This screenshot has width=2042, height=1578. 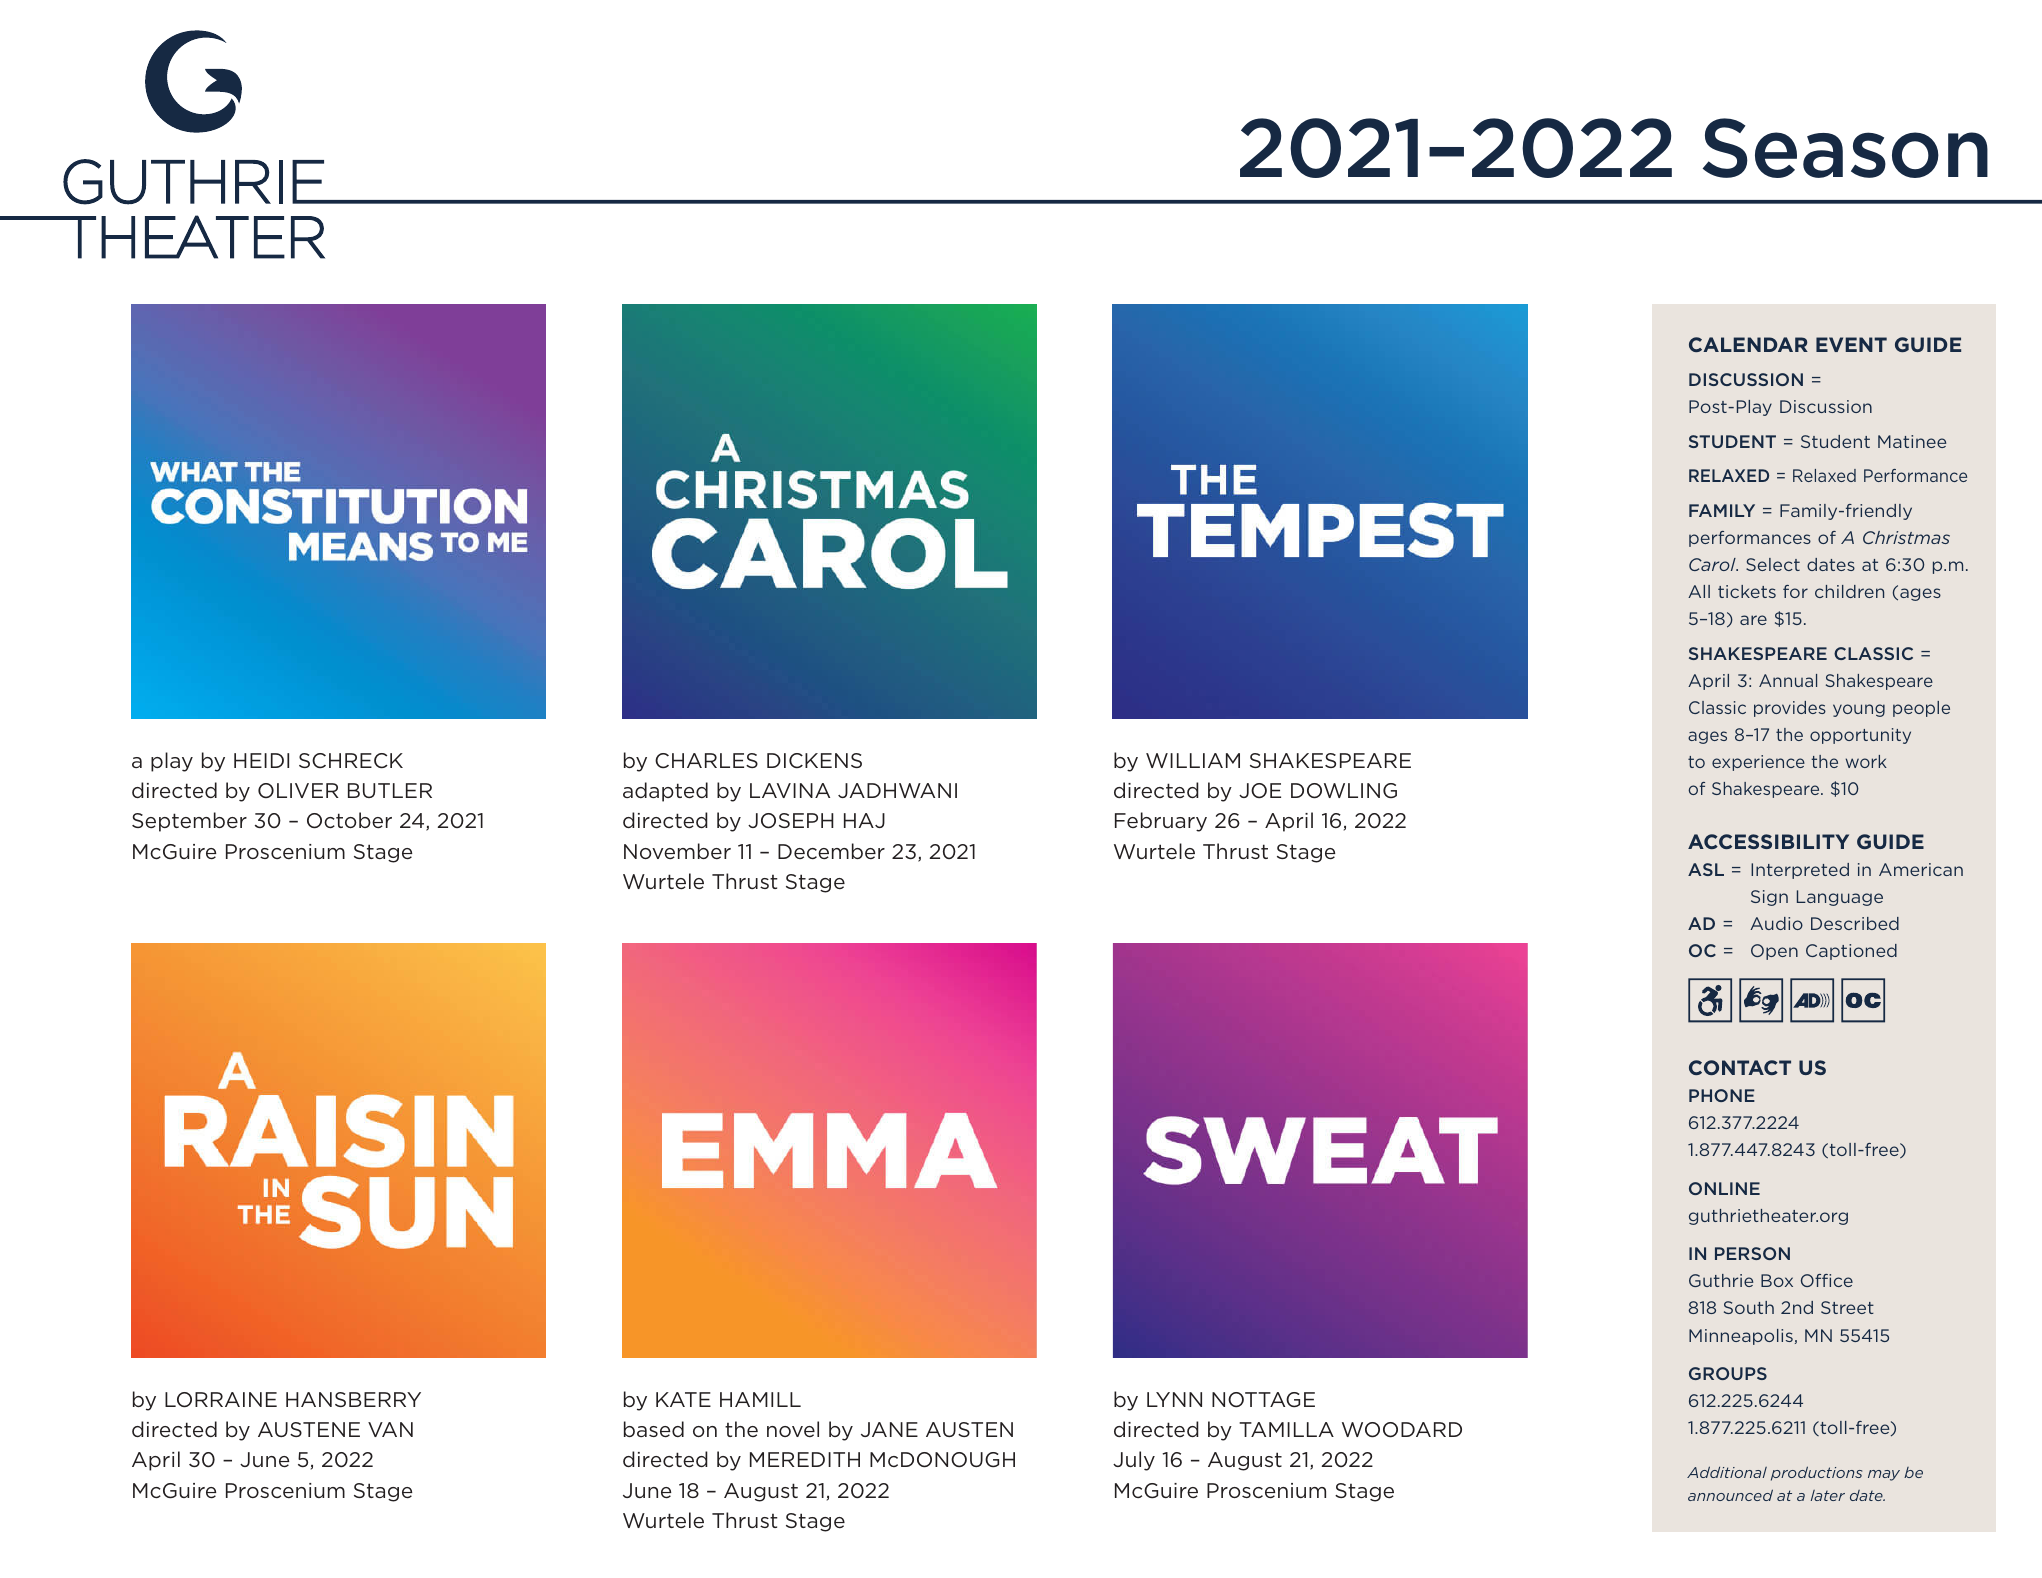 I want to click on VAN, so click(x=390, y=1429).
